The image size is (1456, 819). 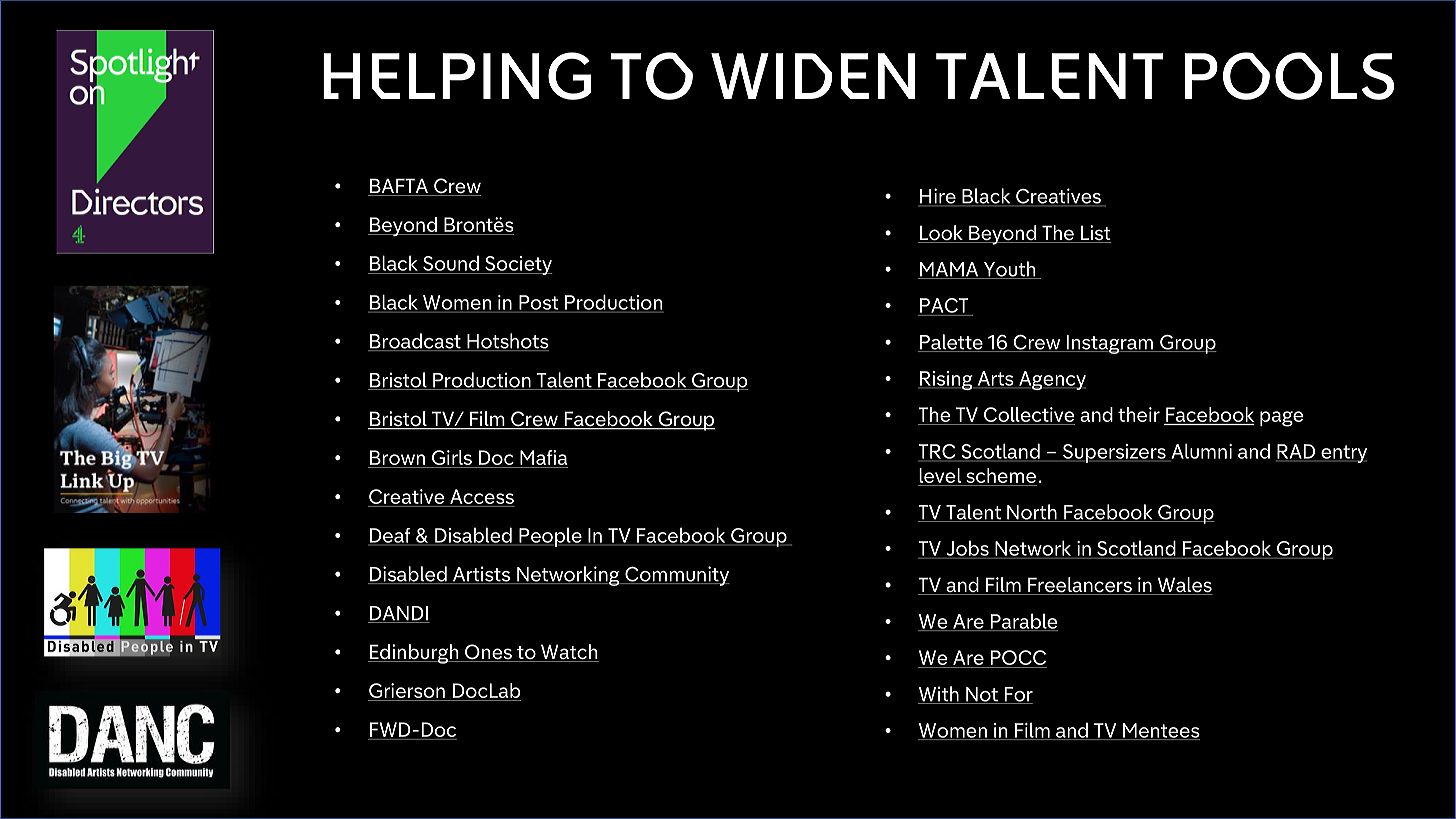 I want to click on Wales, so click(x=1184, y=586).
